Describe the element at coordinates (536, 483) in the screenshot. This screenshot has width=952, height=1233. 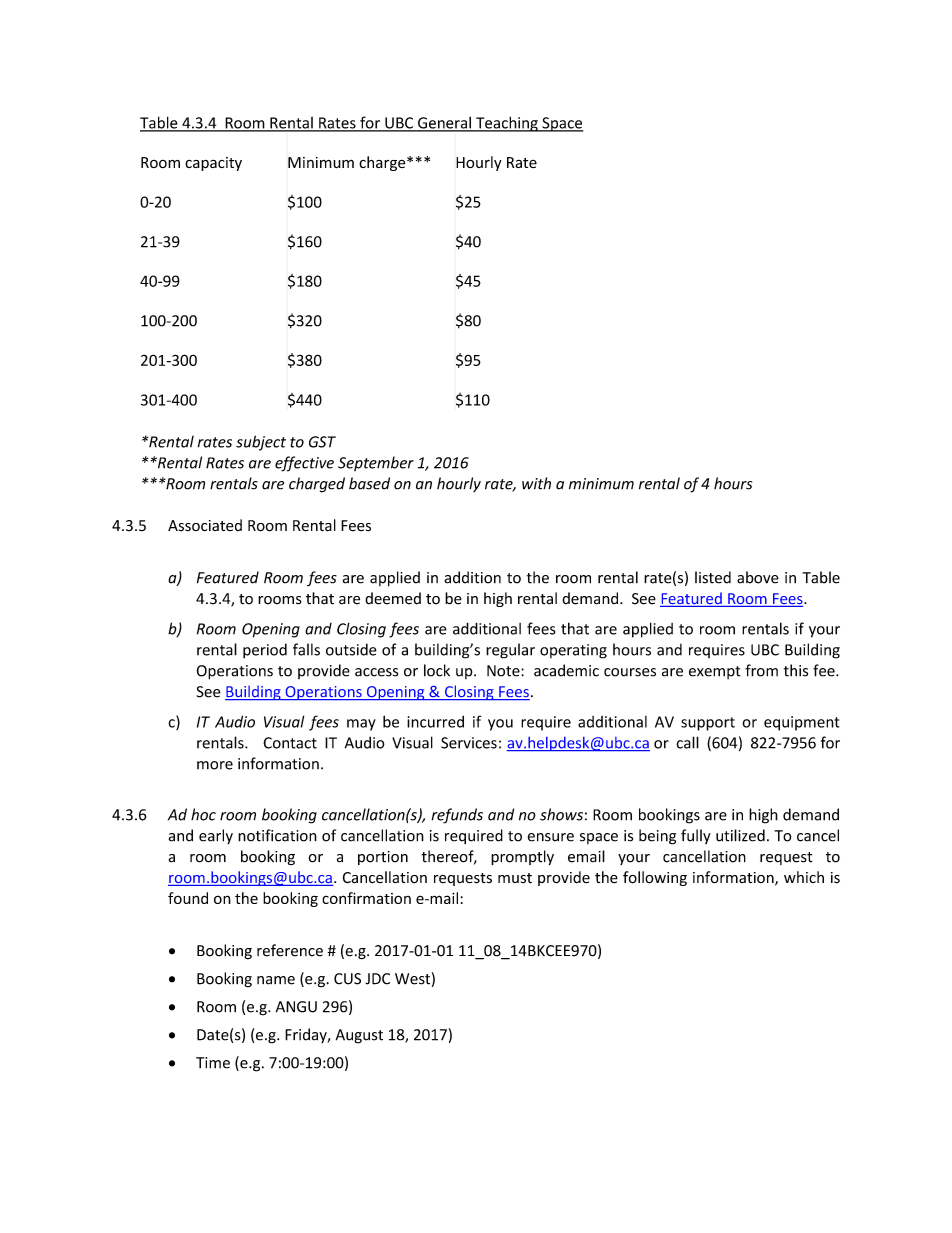
I see `with` at that location.
